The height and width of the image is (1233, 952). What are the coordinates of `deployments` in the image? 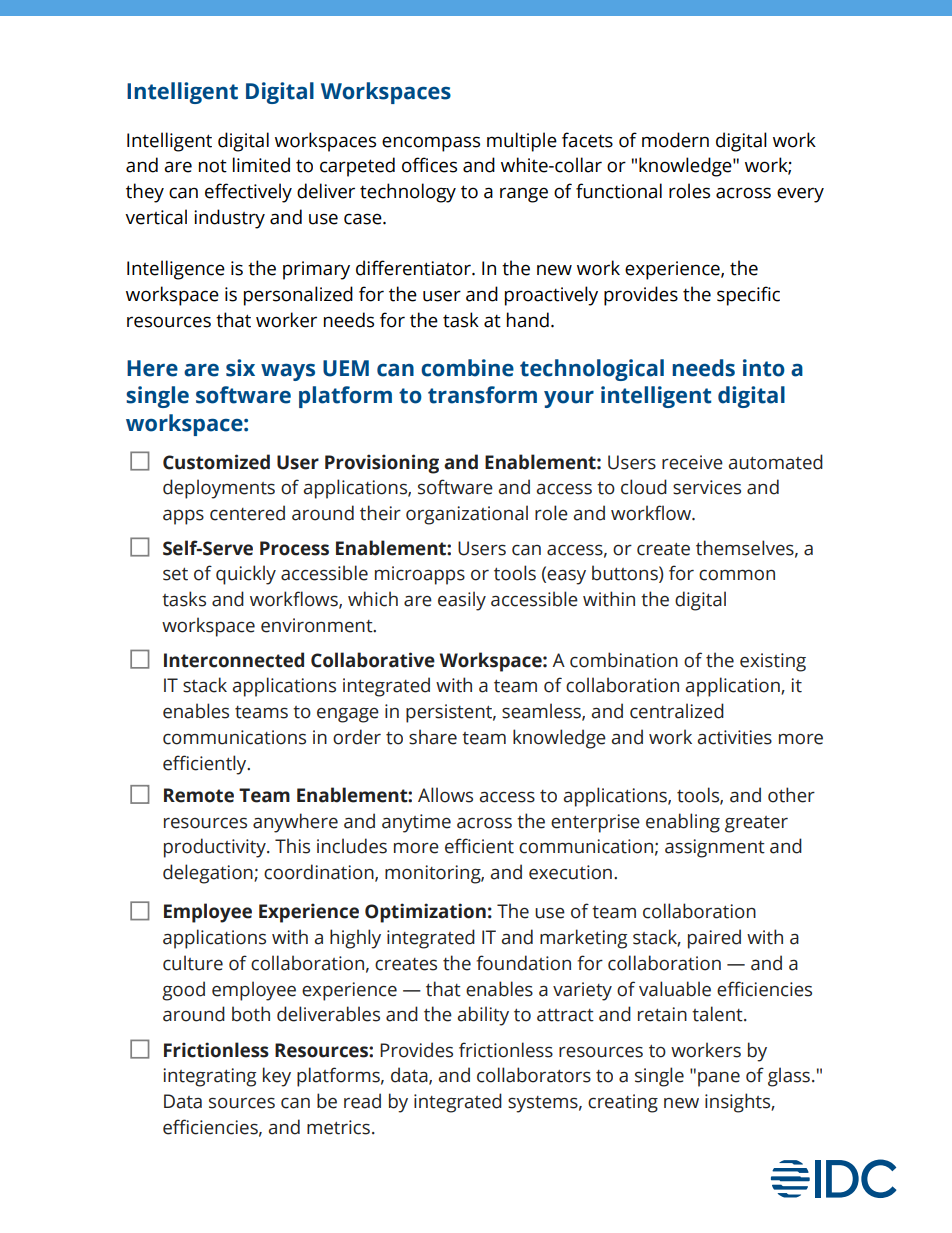 It's located at (219, 489).
